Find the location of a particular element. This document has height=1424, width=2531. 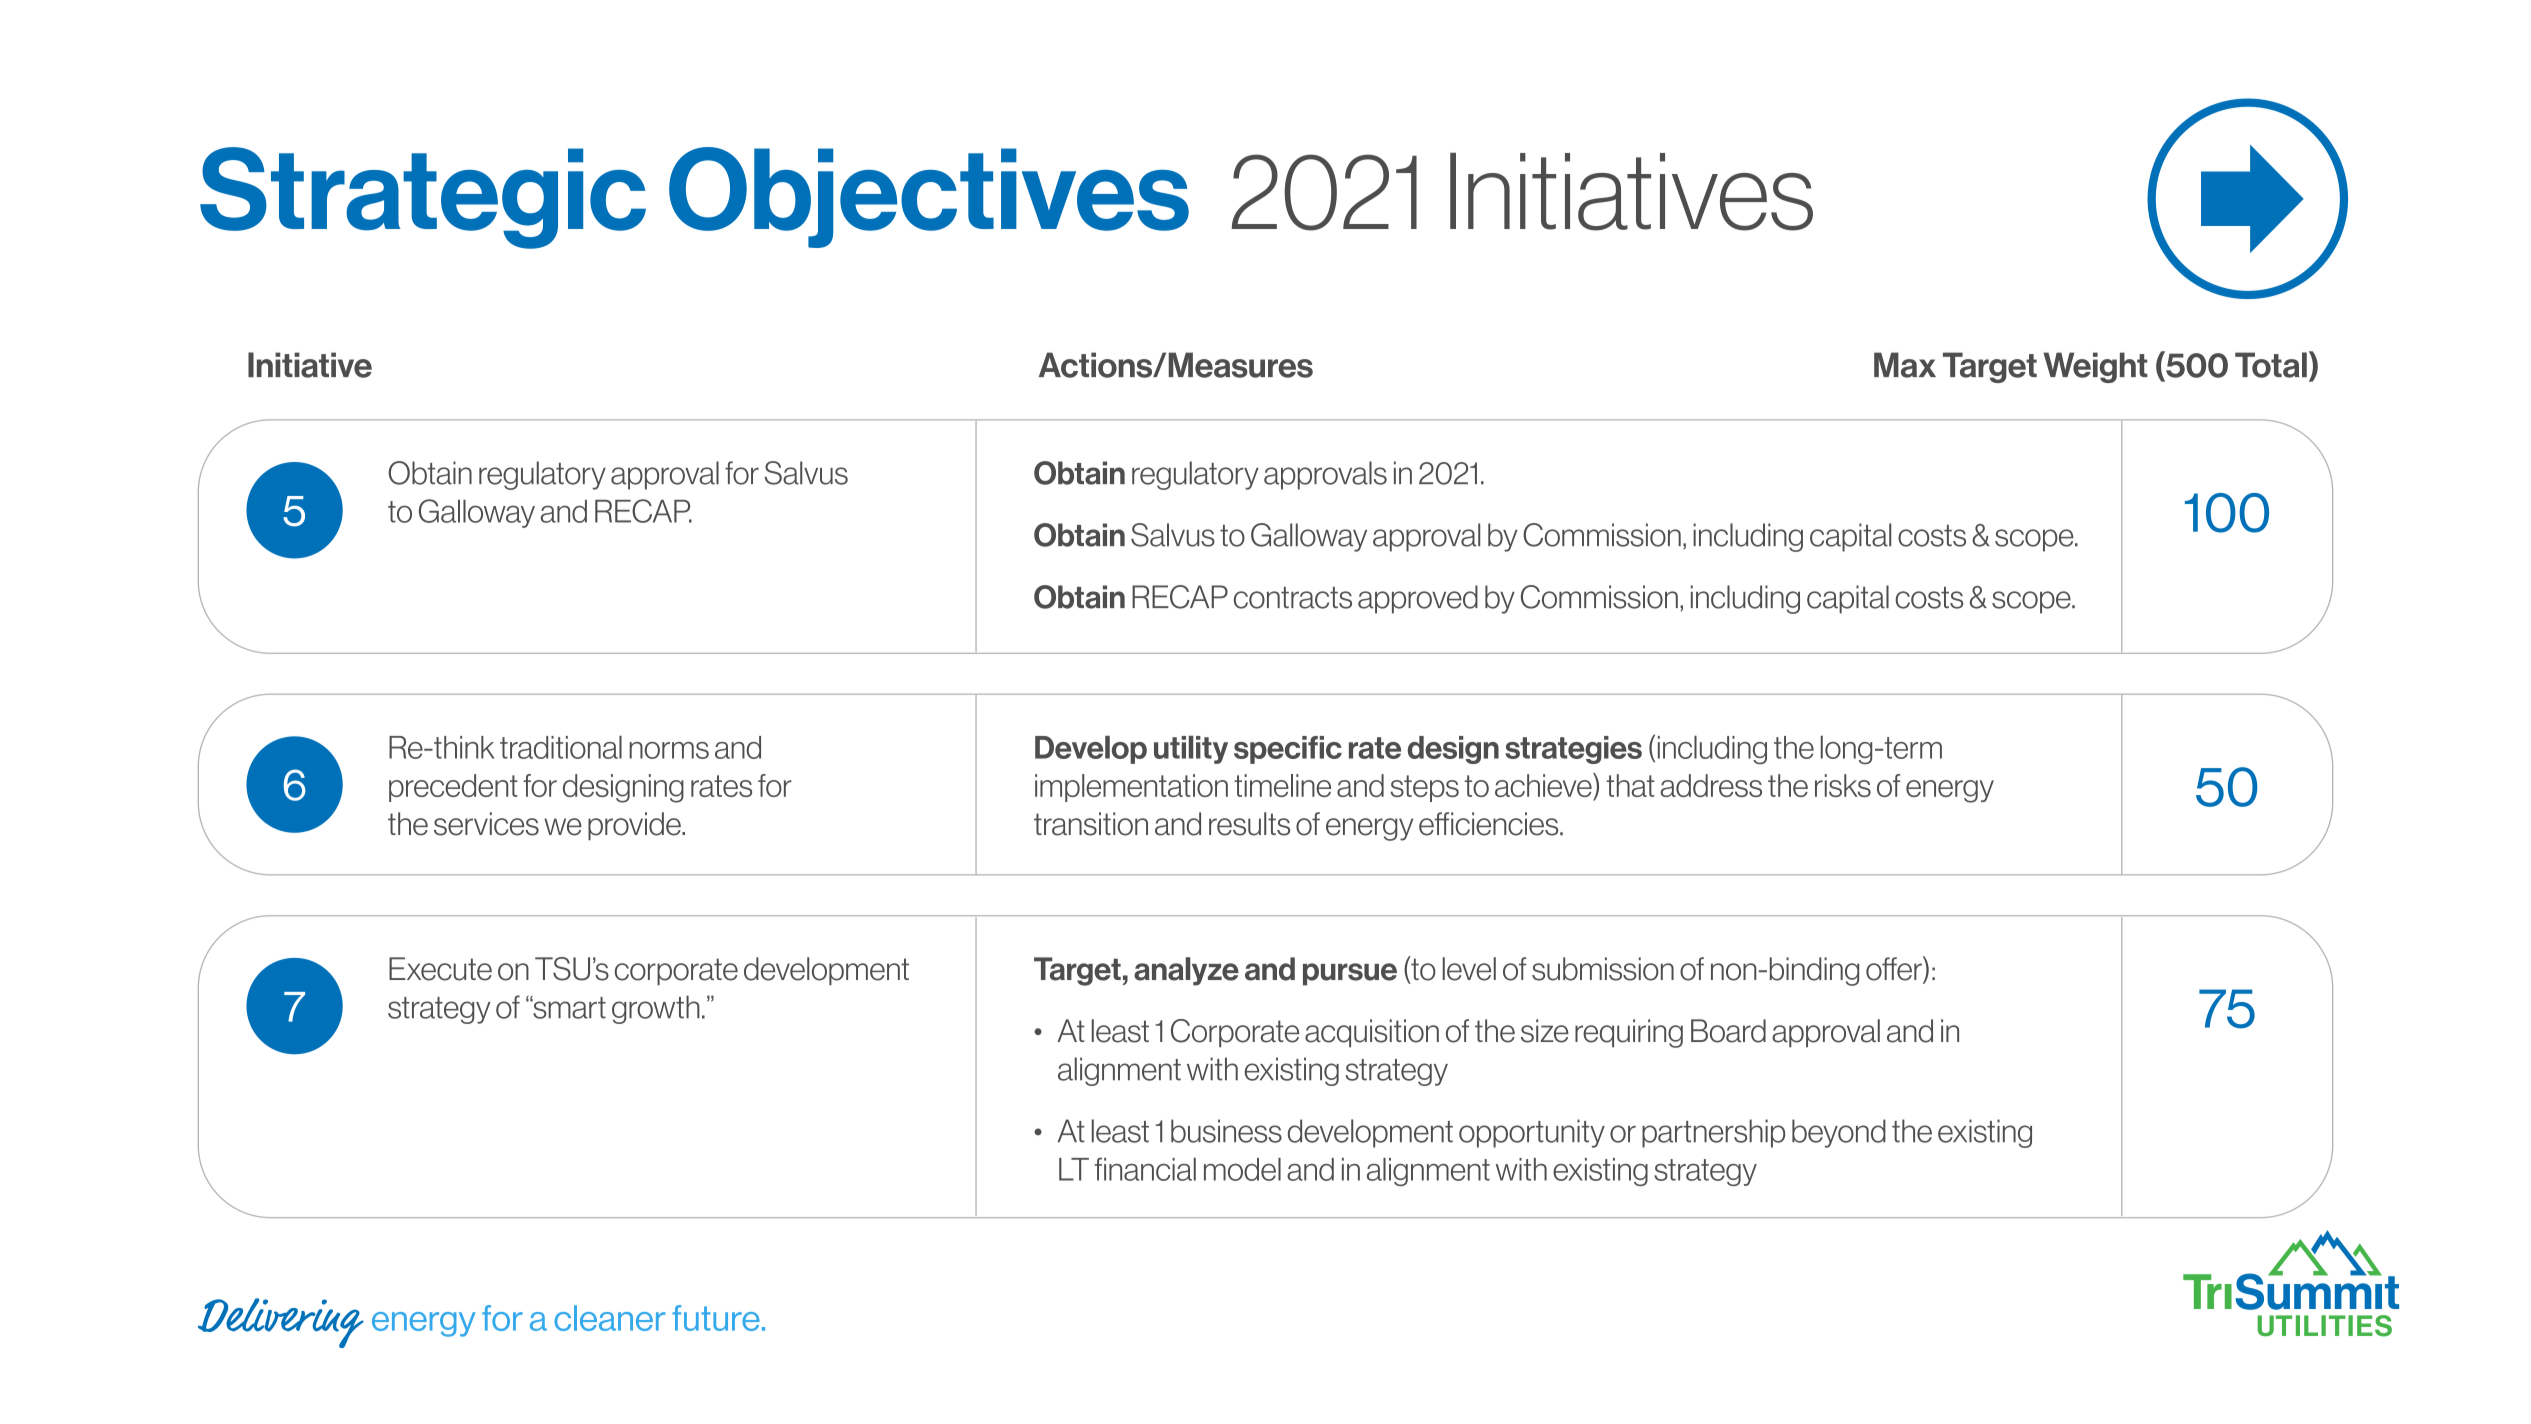

approved is located at coordinates (1418, 599).
